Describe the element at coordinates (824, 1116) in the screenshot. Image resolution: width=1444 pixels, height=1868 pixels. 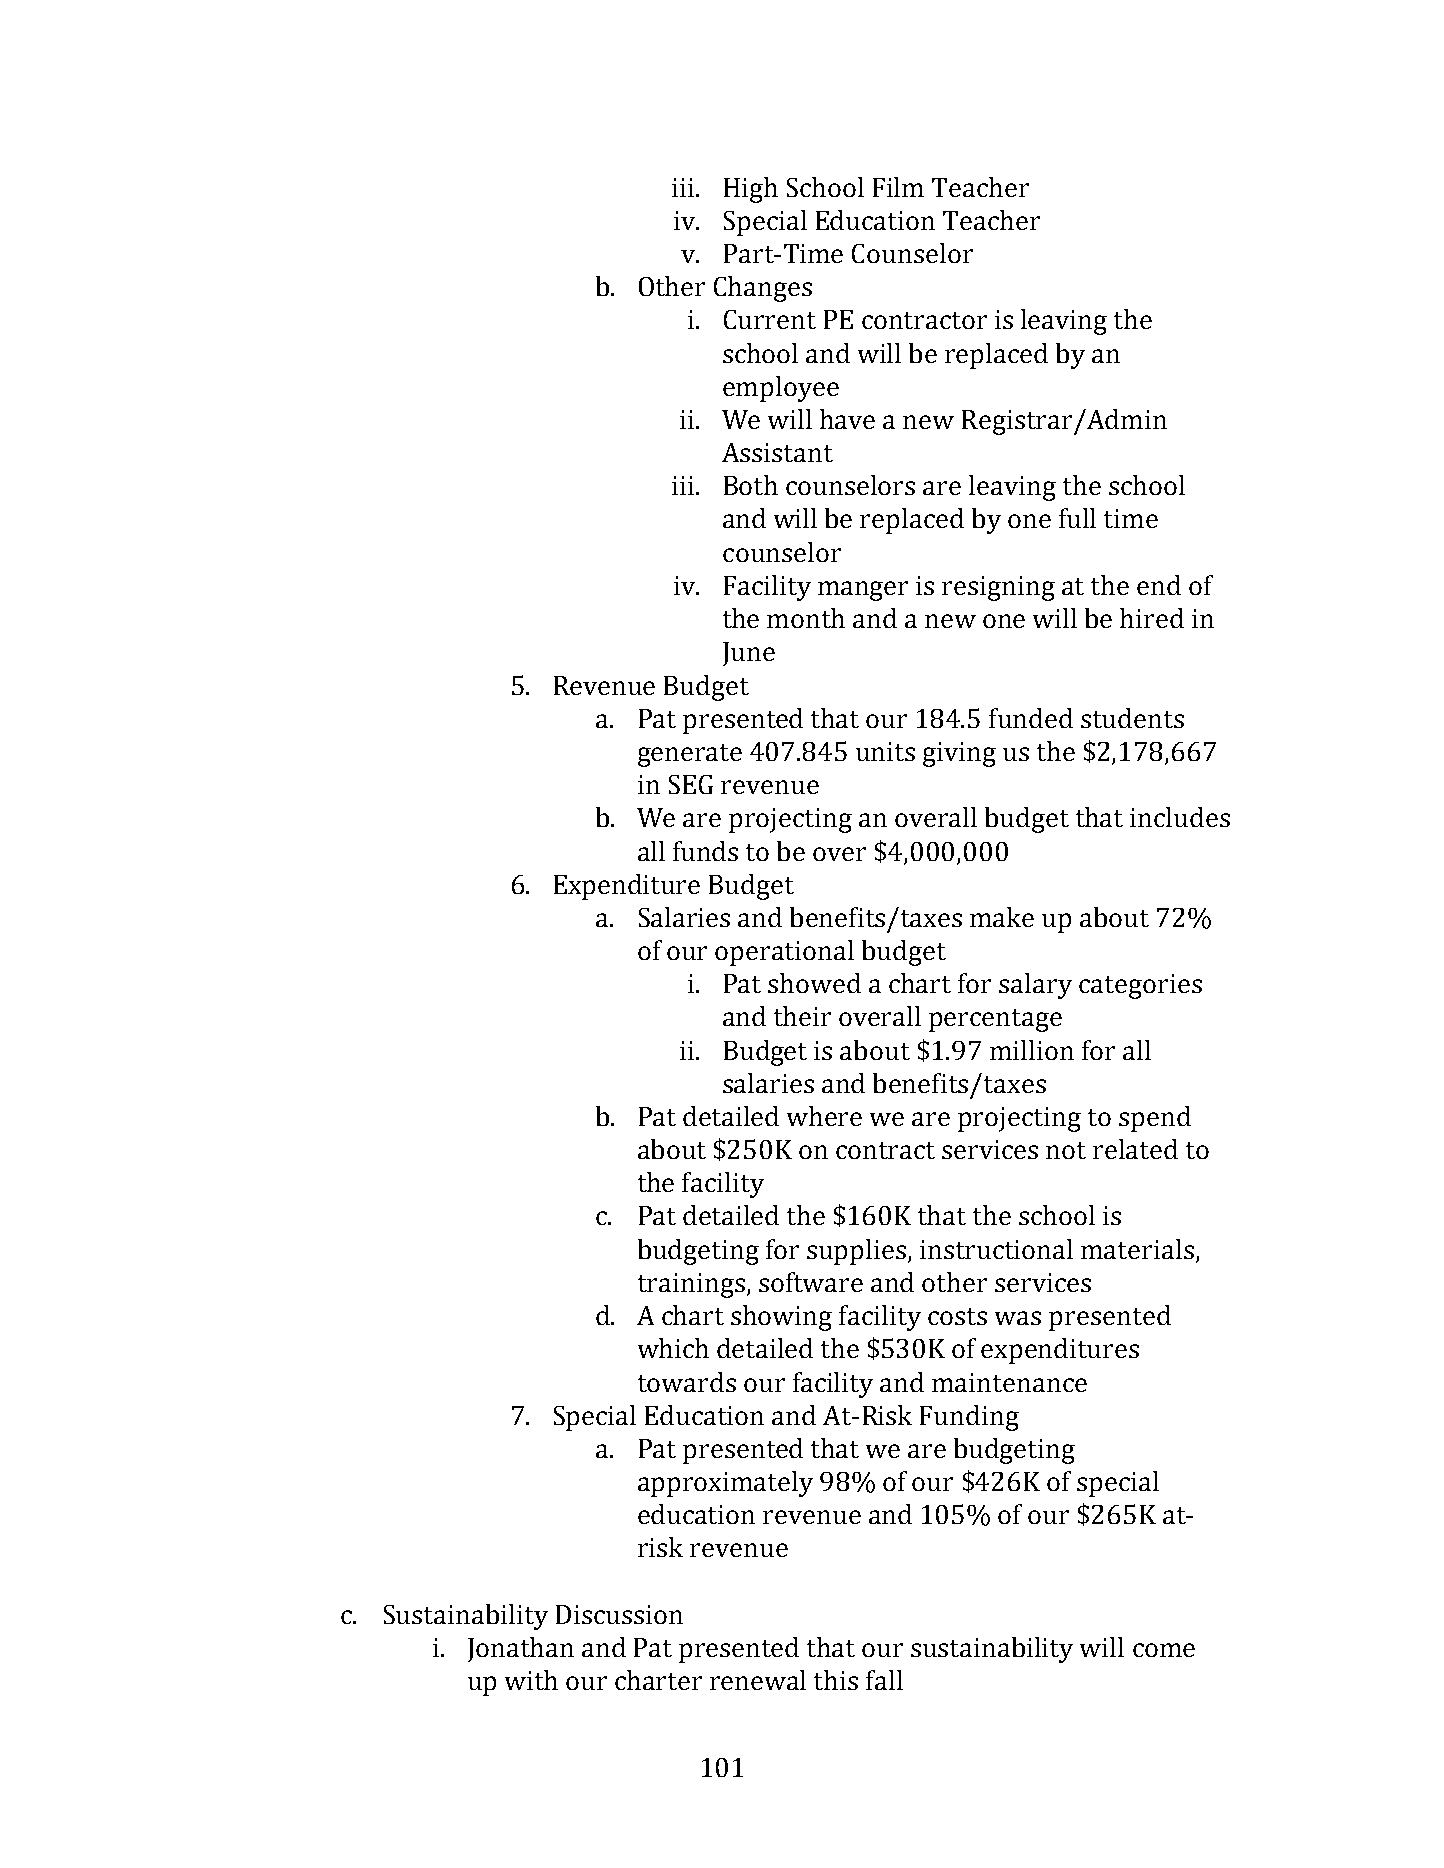
I see `where` at that location.
